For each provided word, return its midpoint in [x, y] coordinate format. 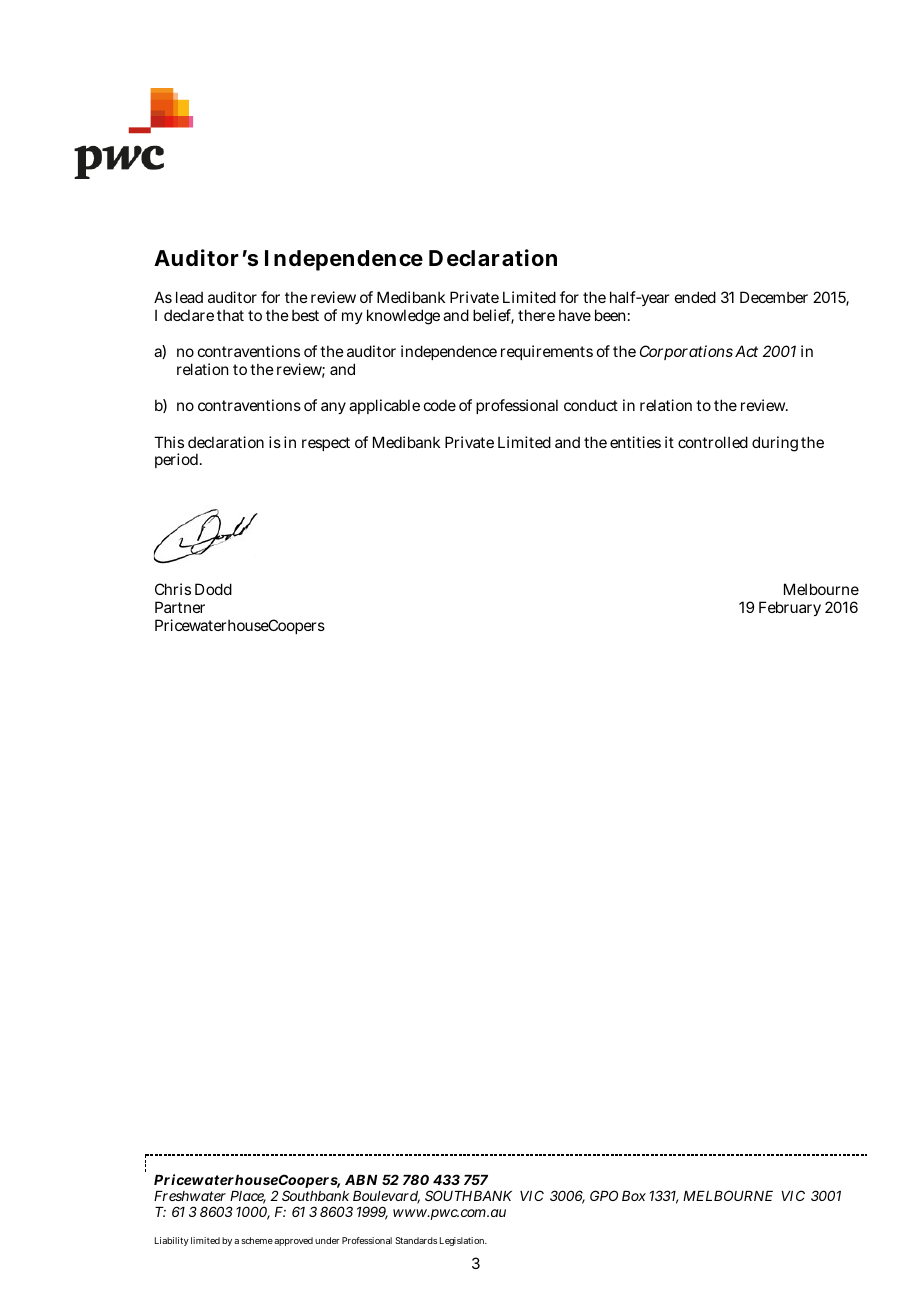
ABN [361, 1180]
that [230, 315]
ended [695, 297]
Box [634, 1196]
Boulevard [386, 1197]
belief [493, 316]
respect [326, 444]
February [790, 608]
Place [248, 1197]
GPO [604, 1195]
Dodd [213, 589]
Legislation [463, 1241]
